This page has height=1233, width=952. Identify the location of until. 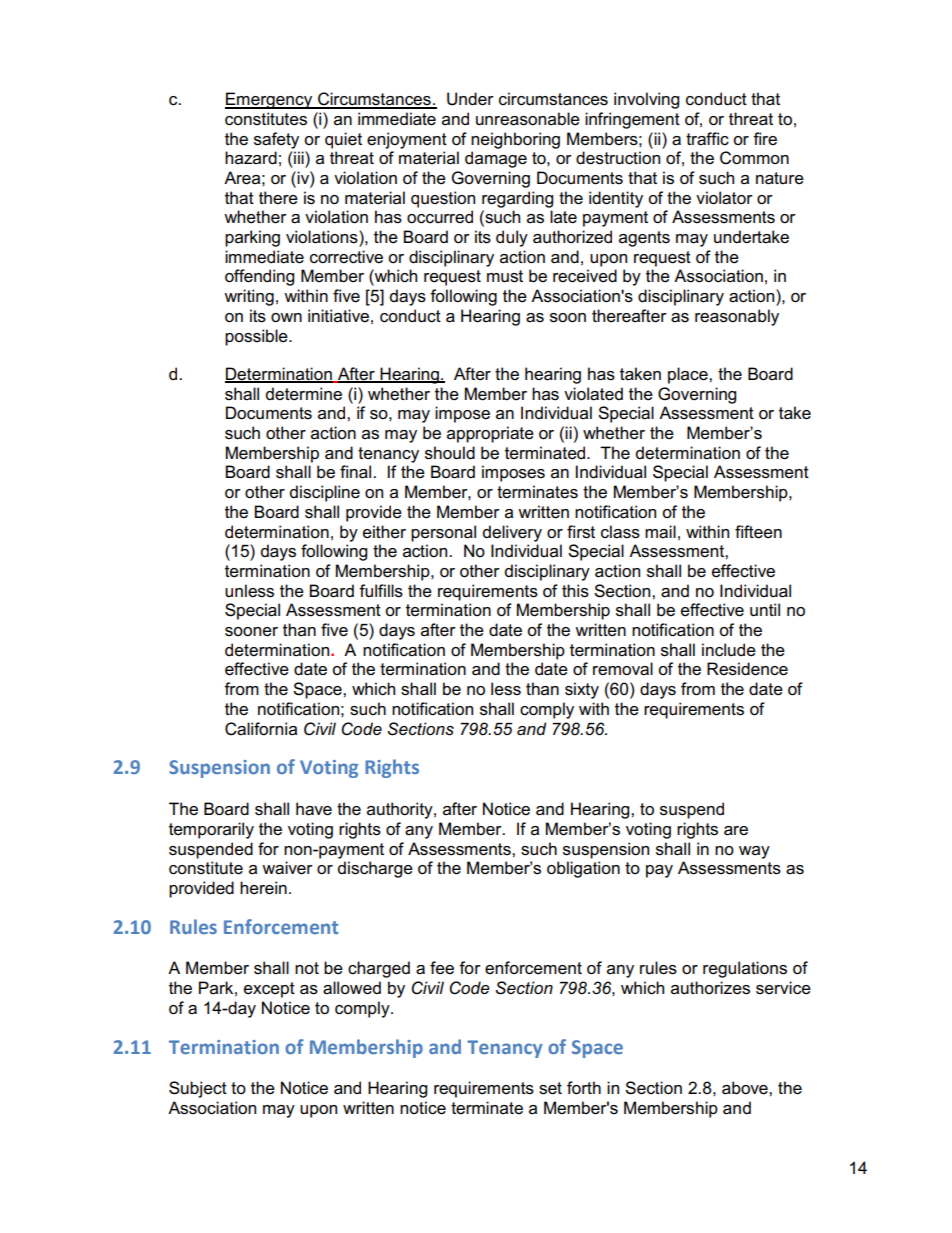
(765, 610).
